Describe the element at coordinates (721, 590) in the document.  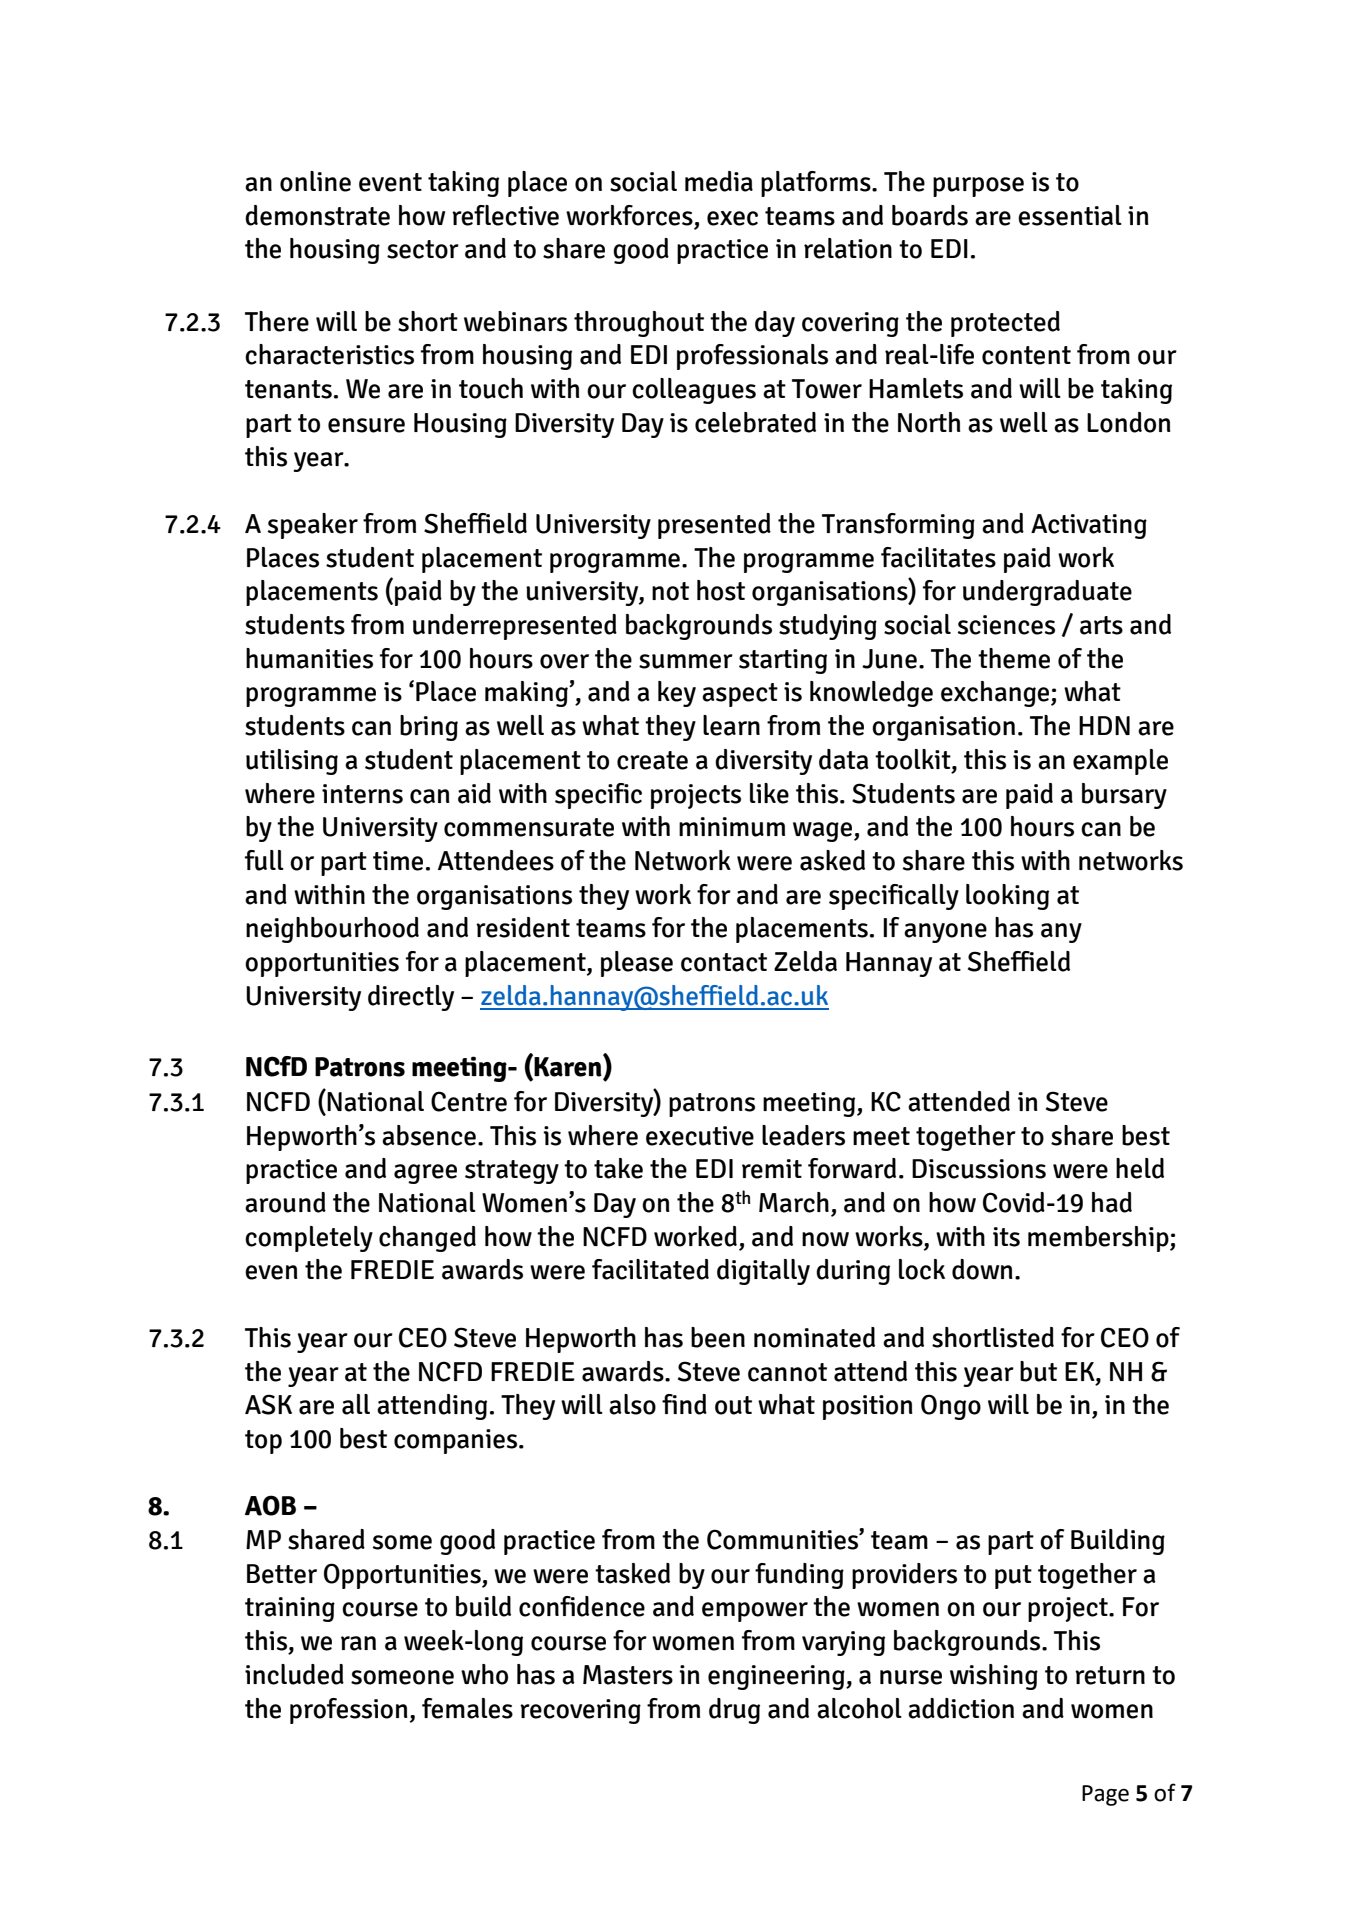
I see `host` at that location.
